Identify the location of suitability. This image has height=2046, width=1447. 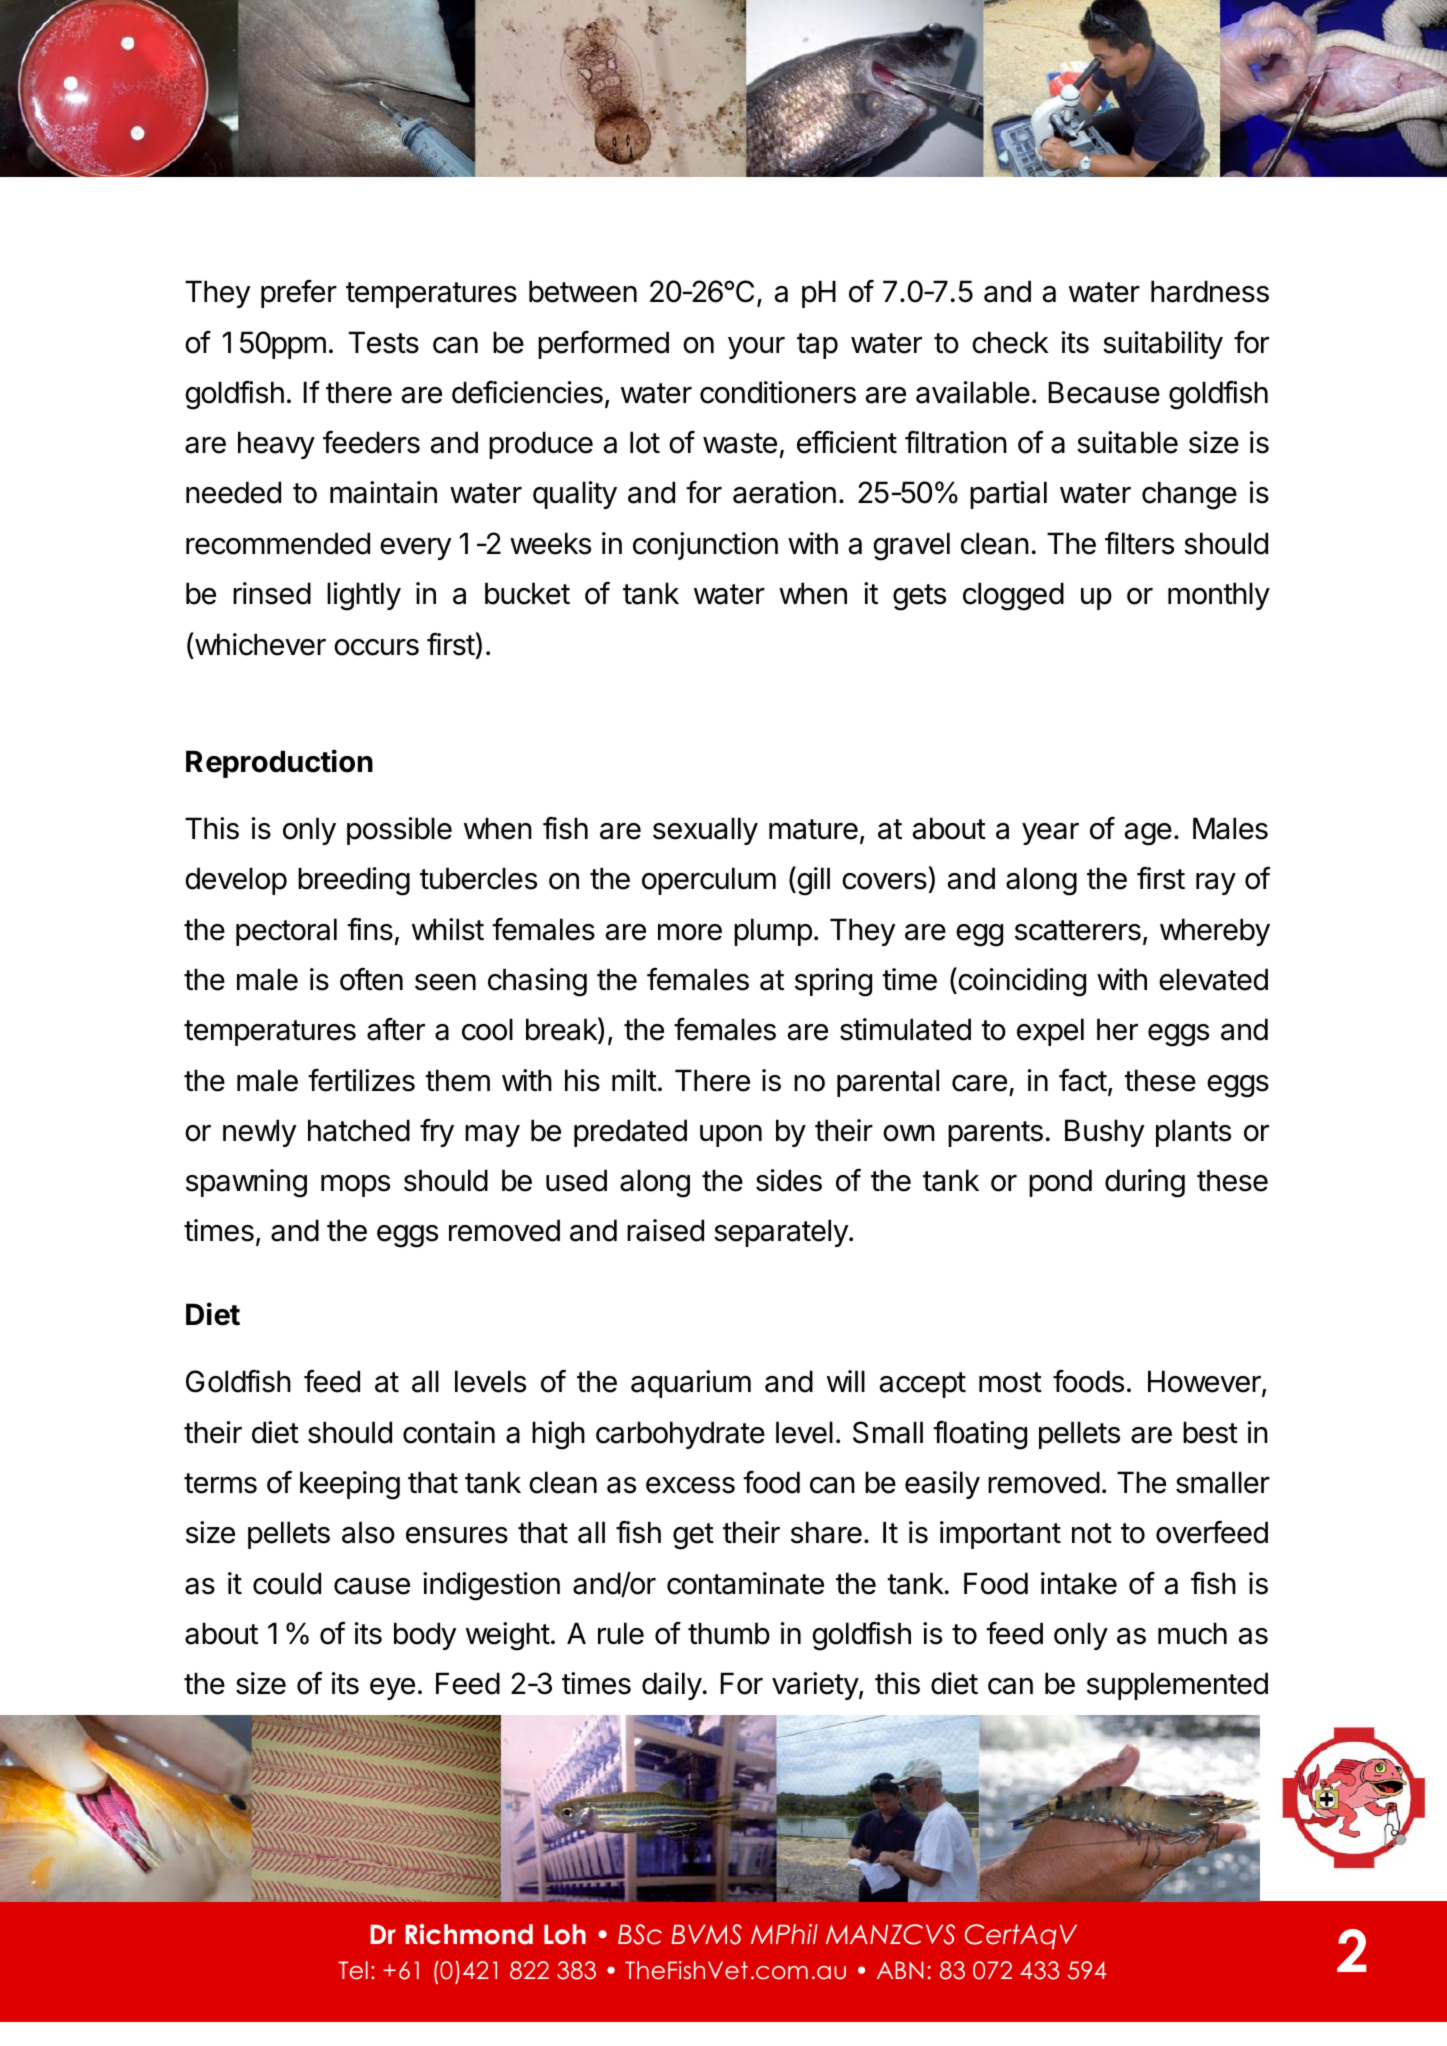
(1163, 345).
